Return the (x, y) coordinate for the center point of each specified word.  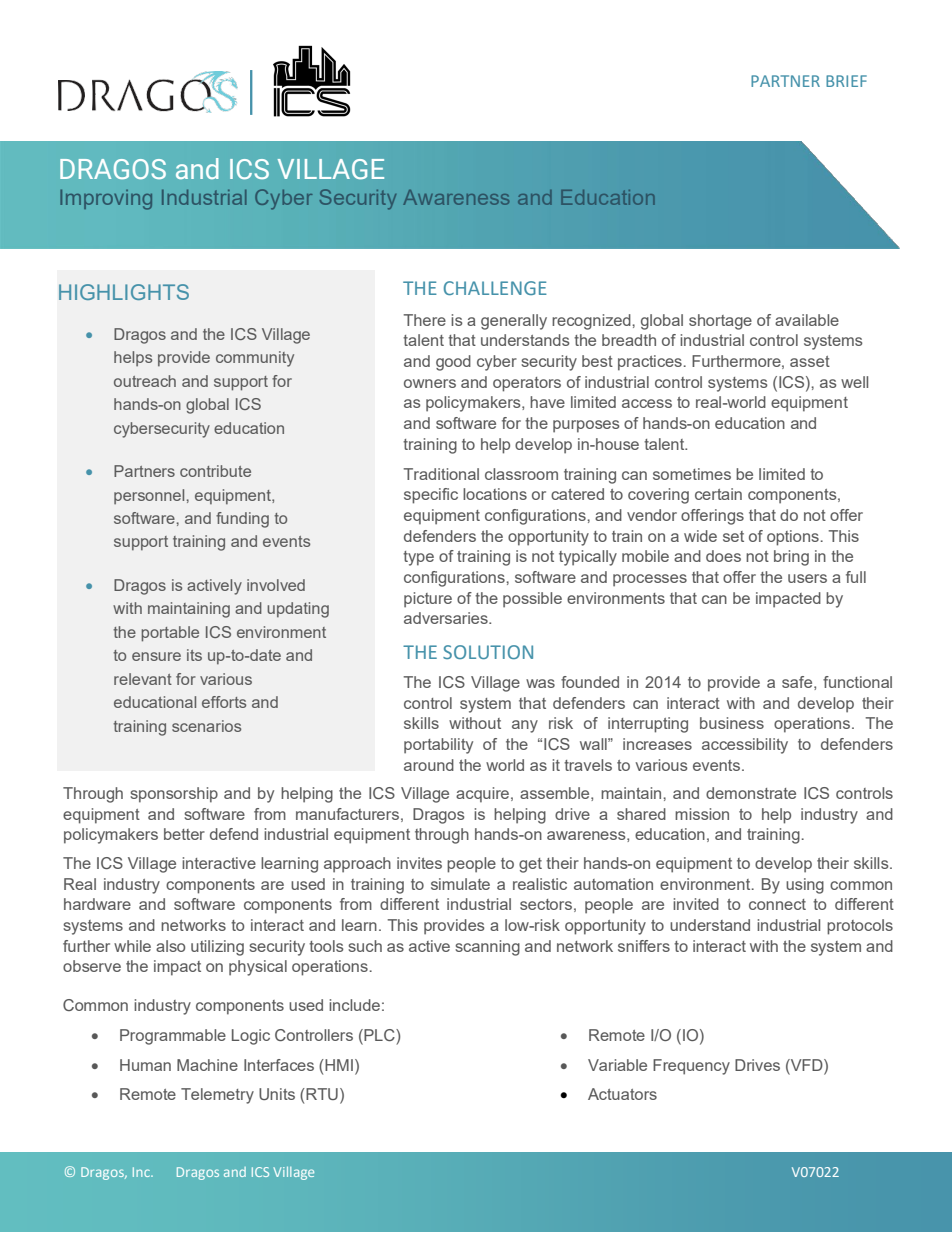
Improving (106, 199)
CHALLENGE (495, 288)
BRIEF (846, 81)
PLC (379, 1036)
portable (170, 634)
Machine (207, 1065)
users (807, 578)
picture (428, 600)
